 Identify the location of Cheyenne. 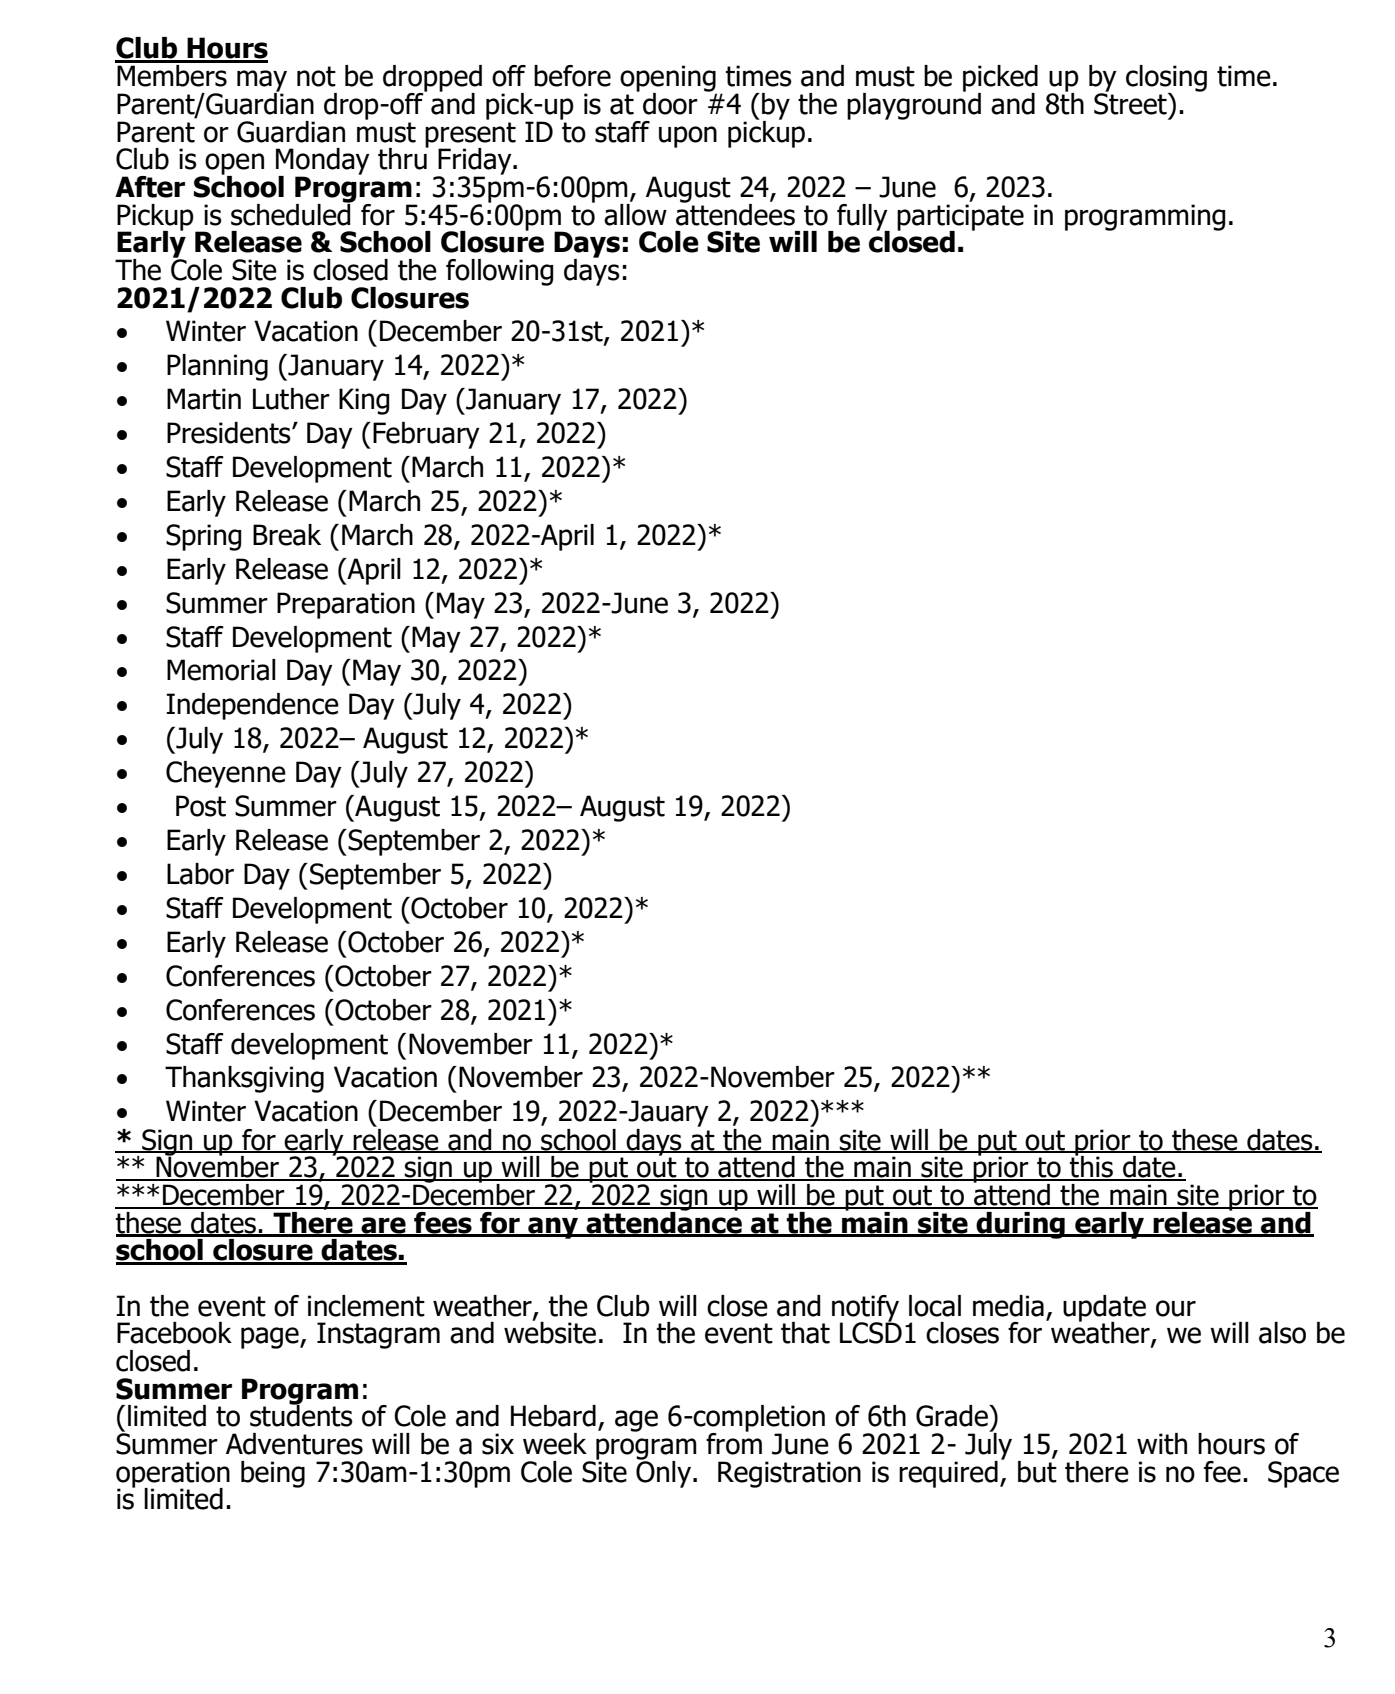
(226, 774).
